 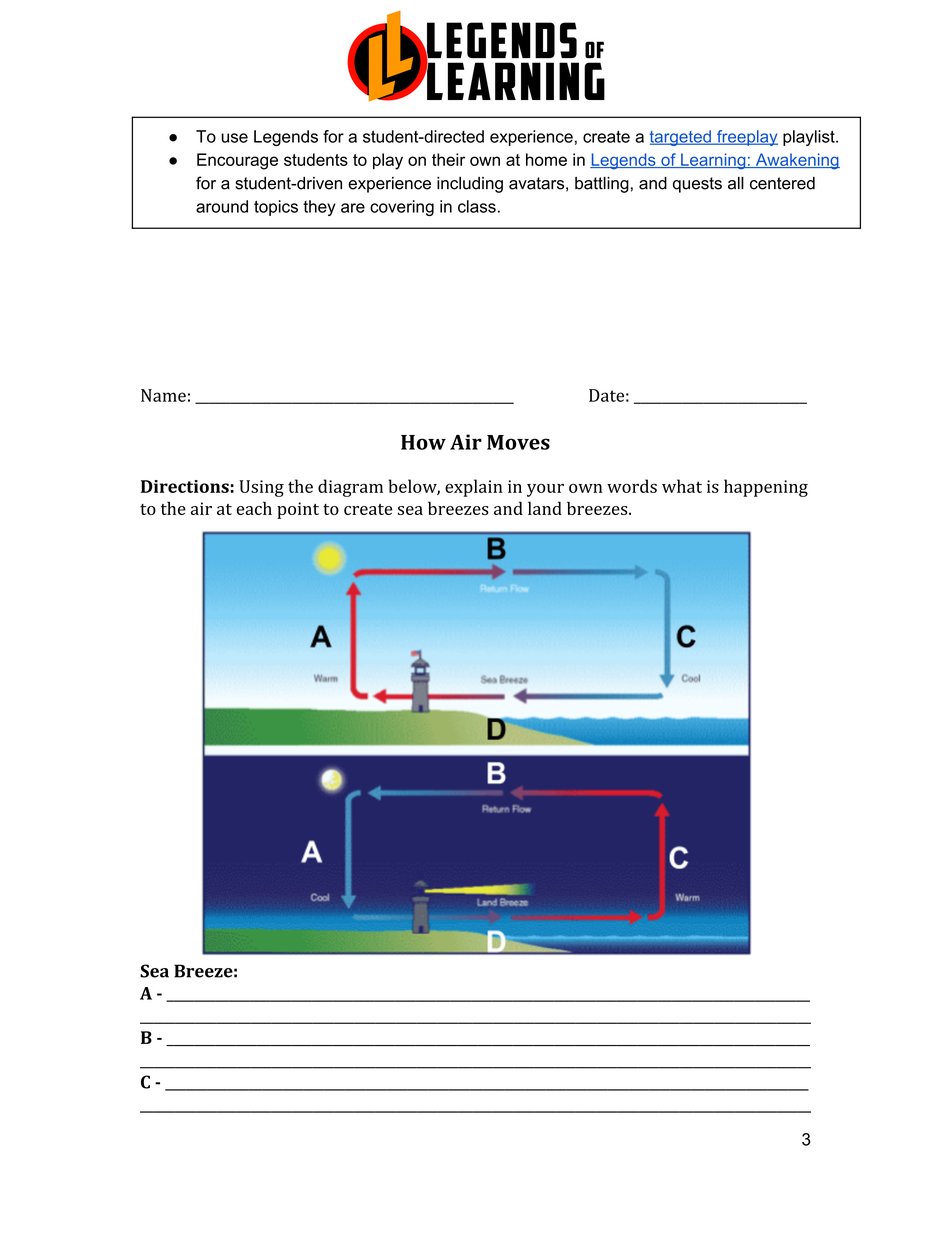 I want to click on use, so click(x=234, y=138).
